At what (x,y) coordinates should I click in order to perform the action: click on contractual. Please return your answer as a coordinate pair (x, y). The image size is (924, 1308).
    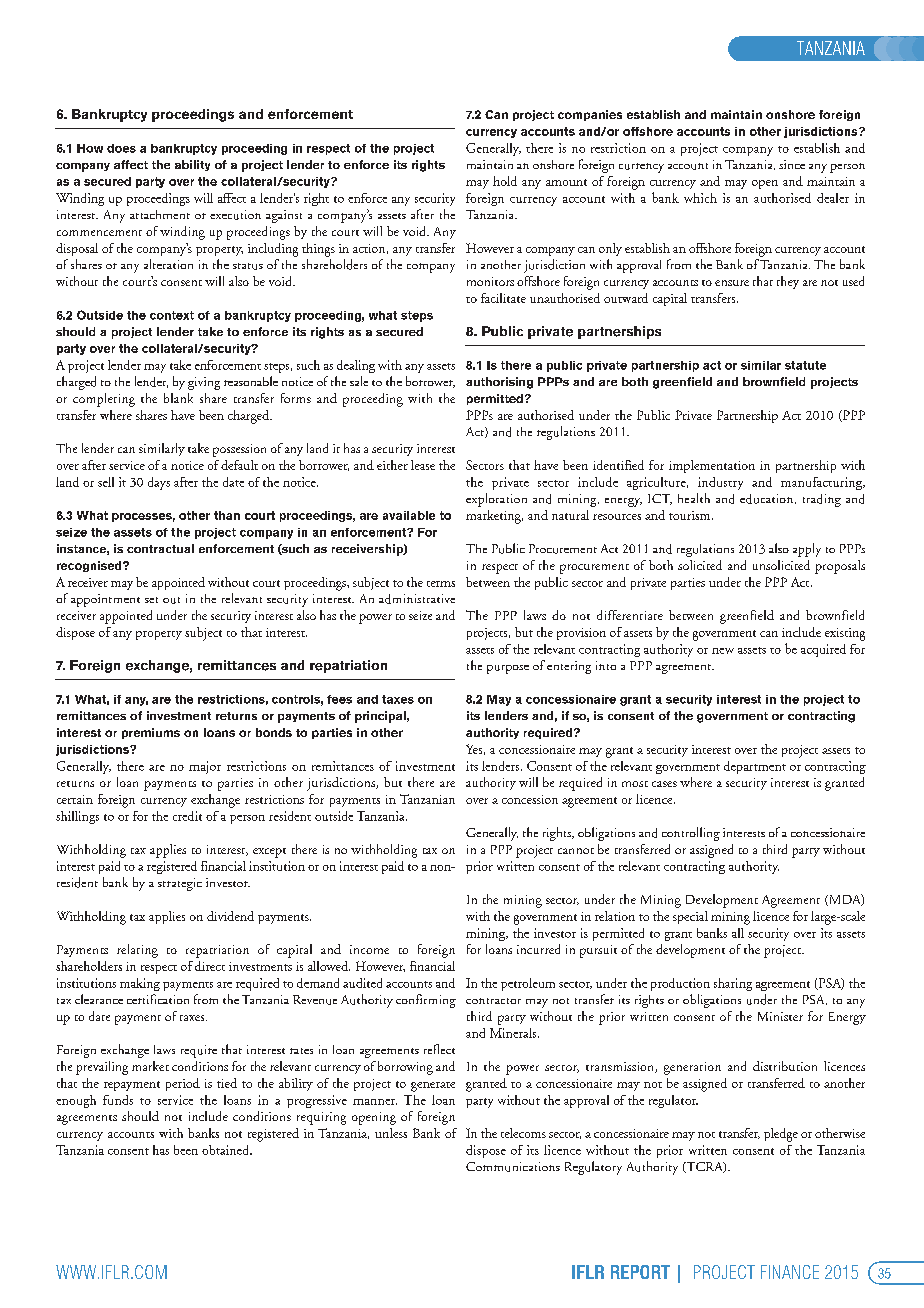
    Looking at the image, I should click on (160, 548).
